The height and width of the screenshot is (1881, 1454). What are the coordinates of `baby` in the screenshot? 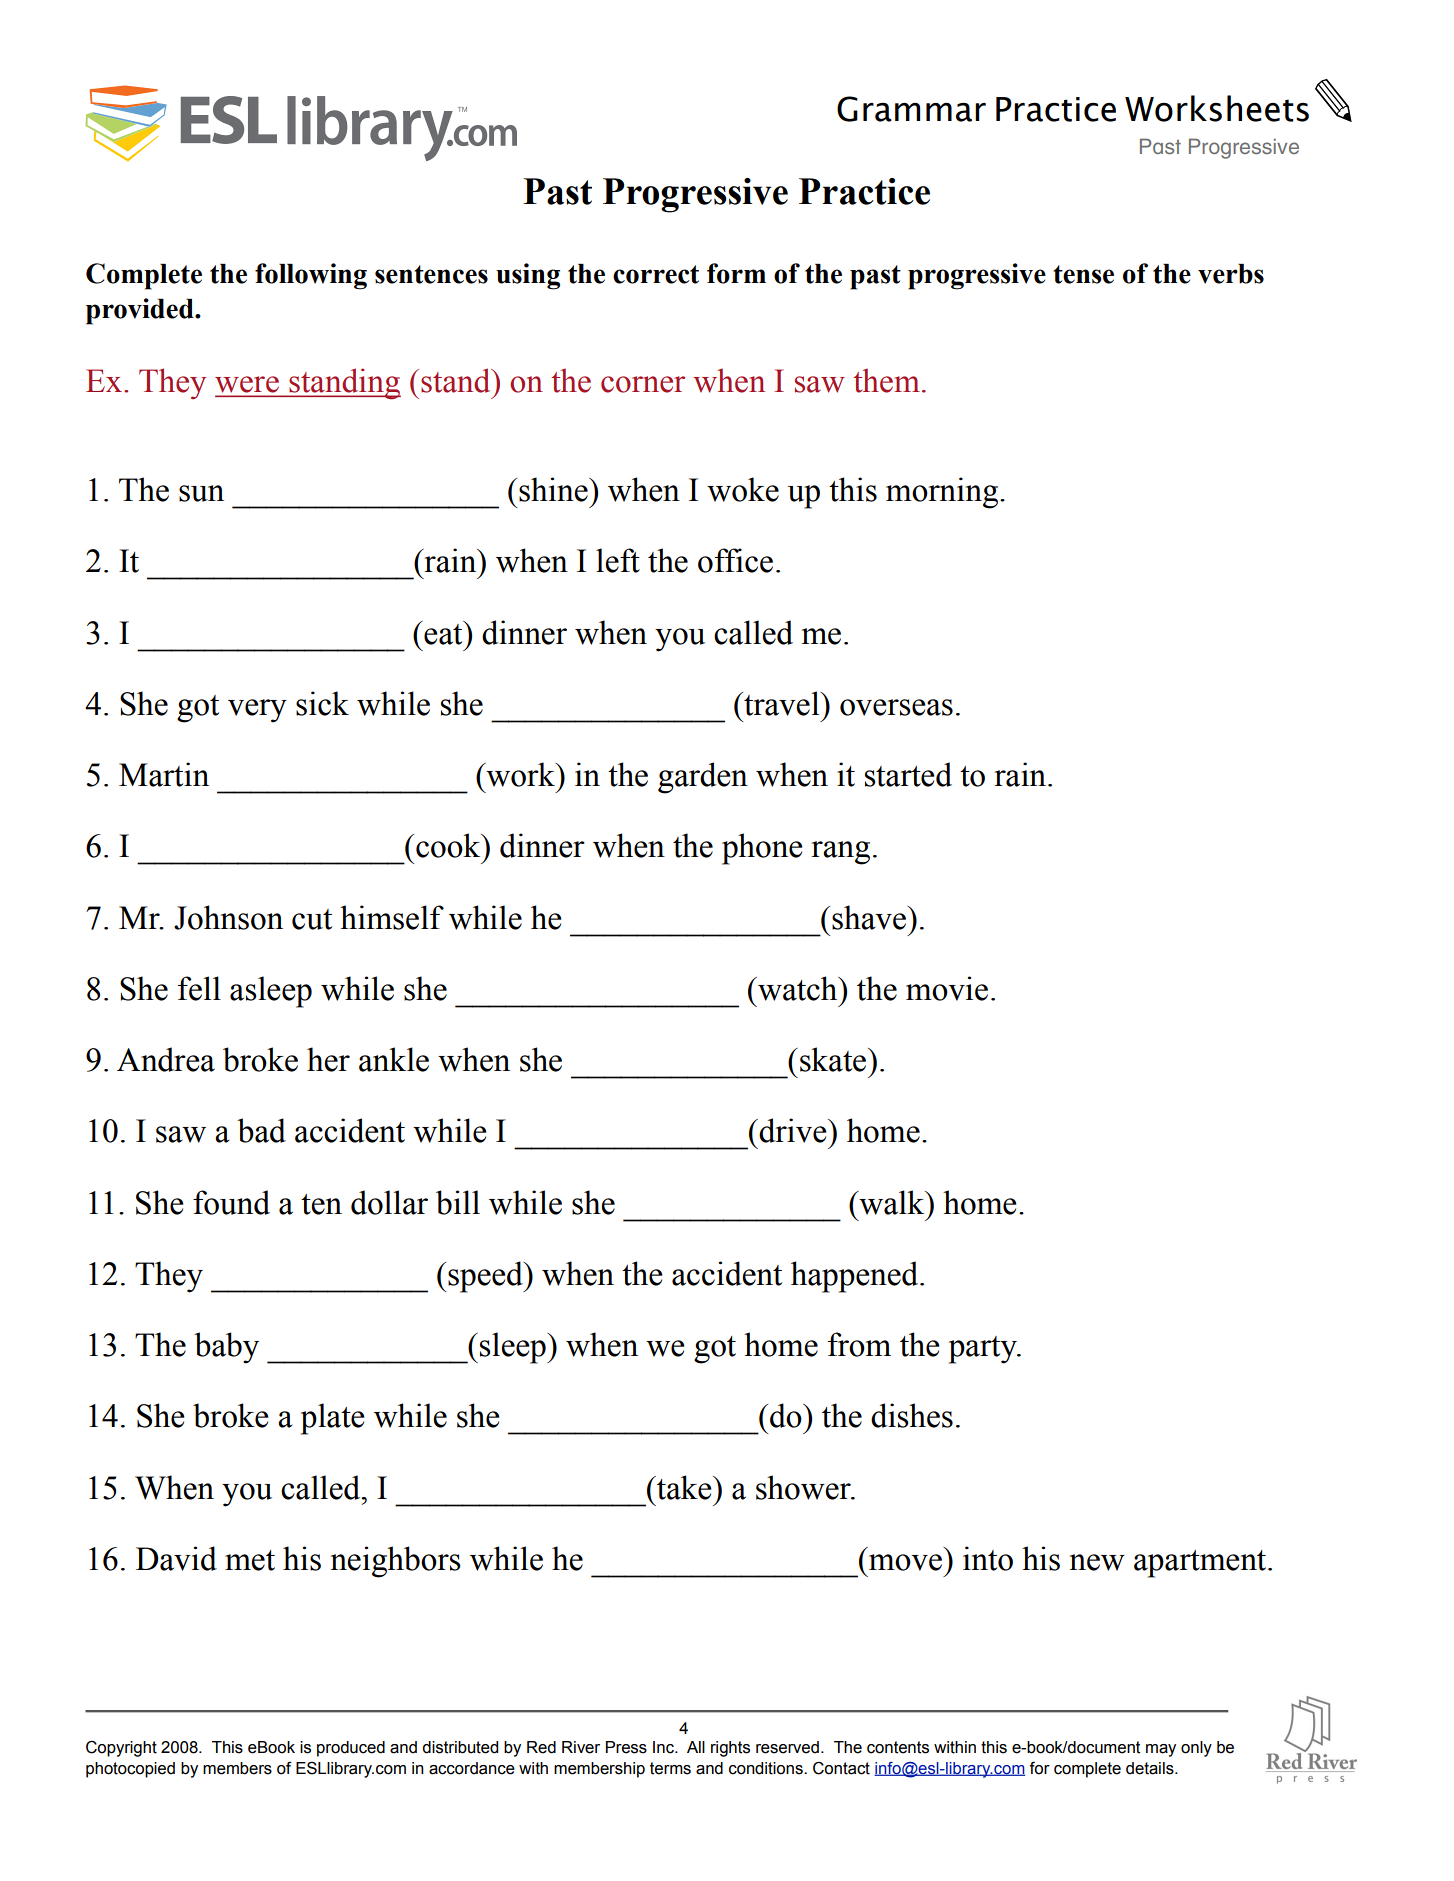 It's located at (226, 1348).
